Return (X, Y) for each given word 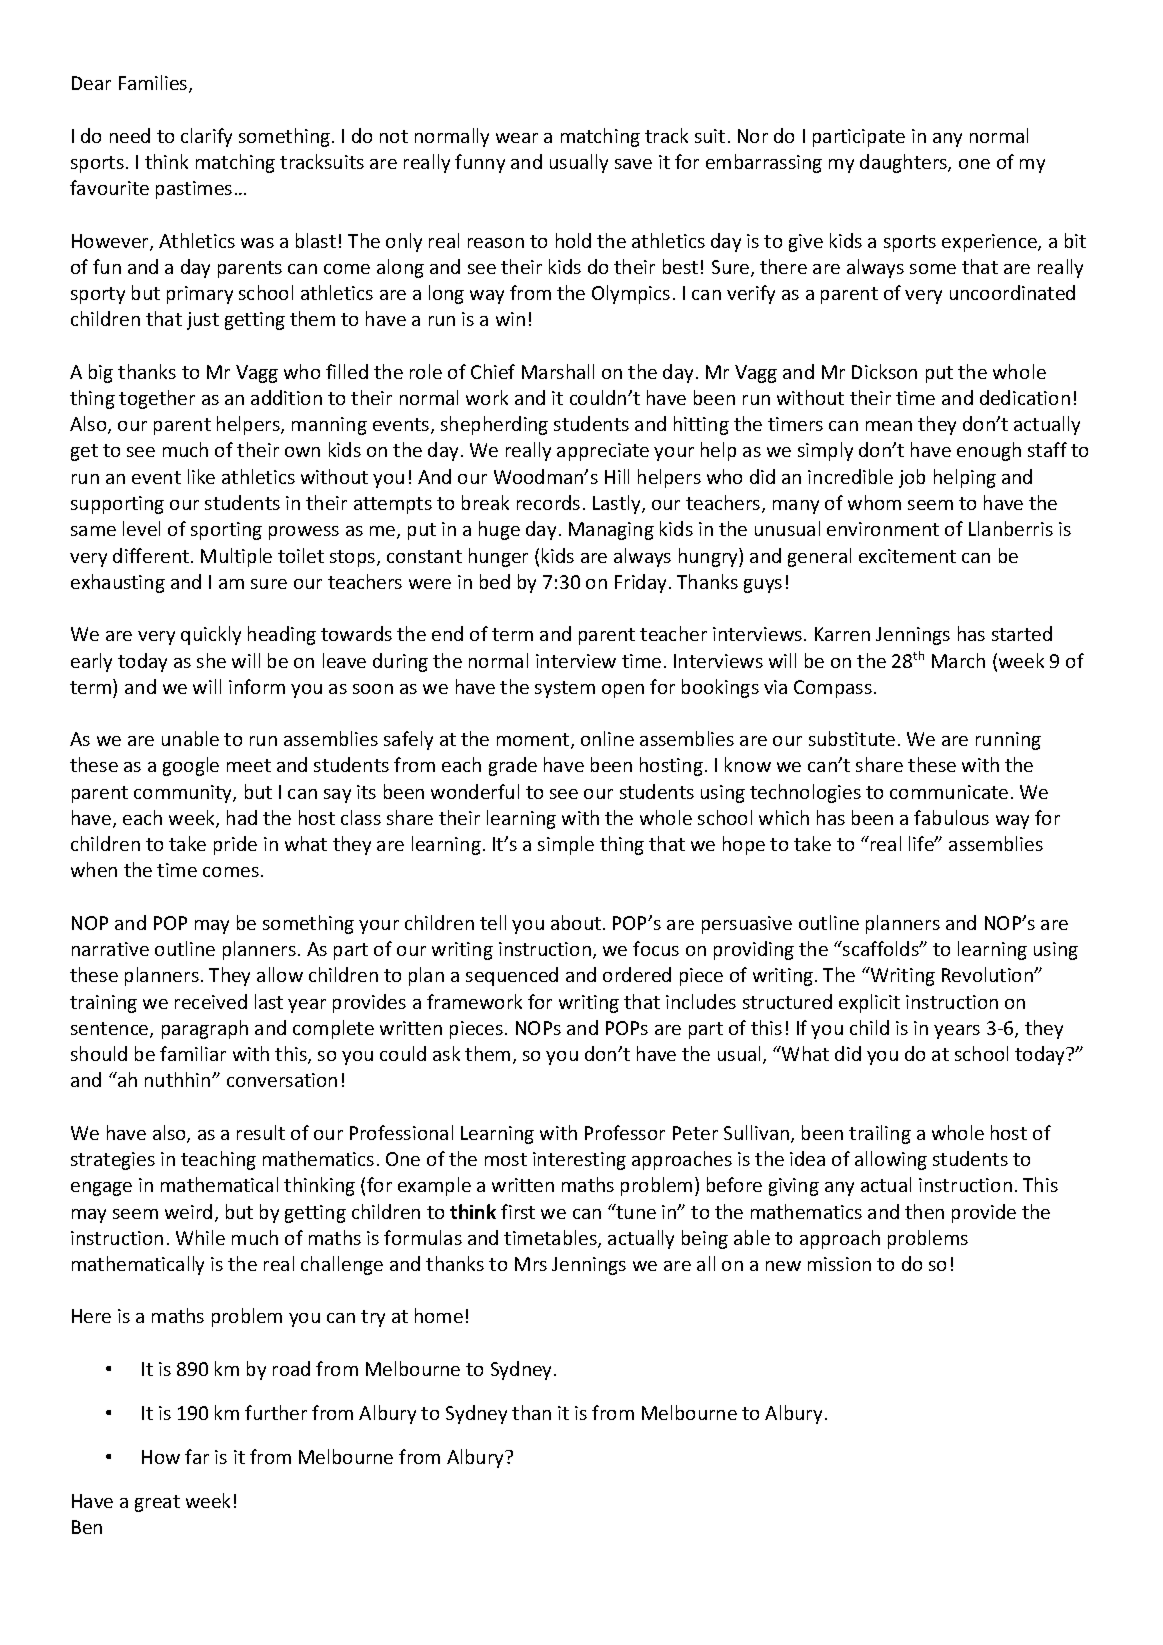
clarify (206, 137)
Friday (640, 583)
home (439, 1315)
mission (839, 1264)
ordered (637, 974)
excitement (907, 556)
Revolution (988, 974)
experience (990, 243)
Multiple (236, 557)
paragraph (205, 1029)
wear (517, 138)
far (197, 1456)
